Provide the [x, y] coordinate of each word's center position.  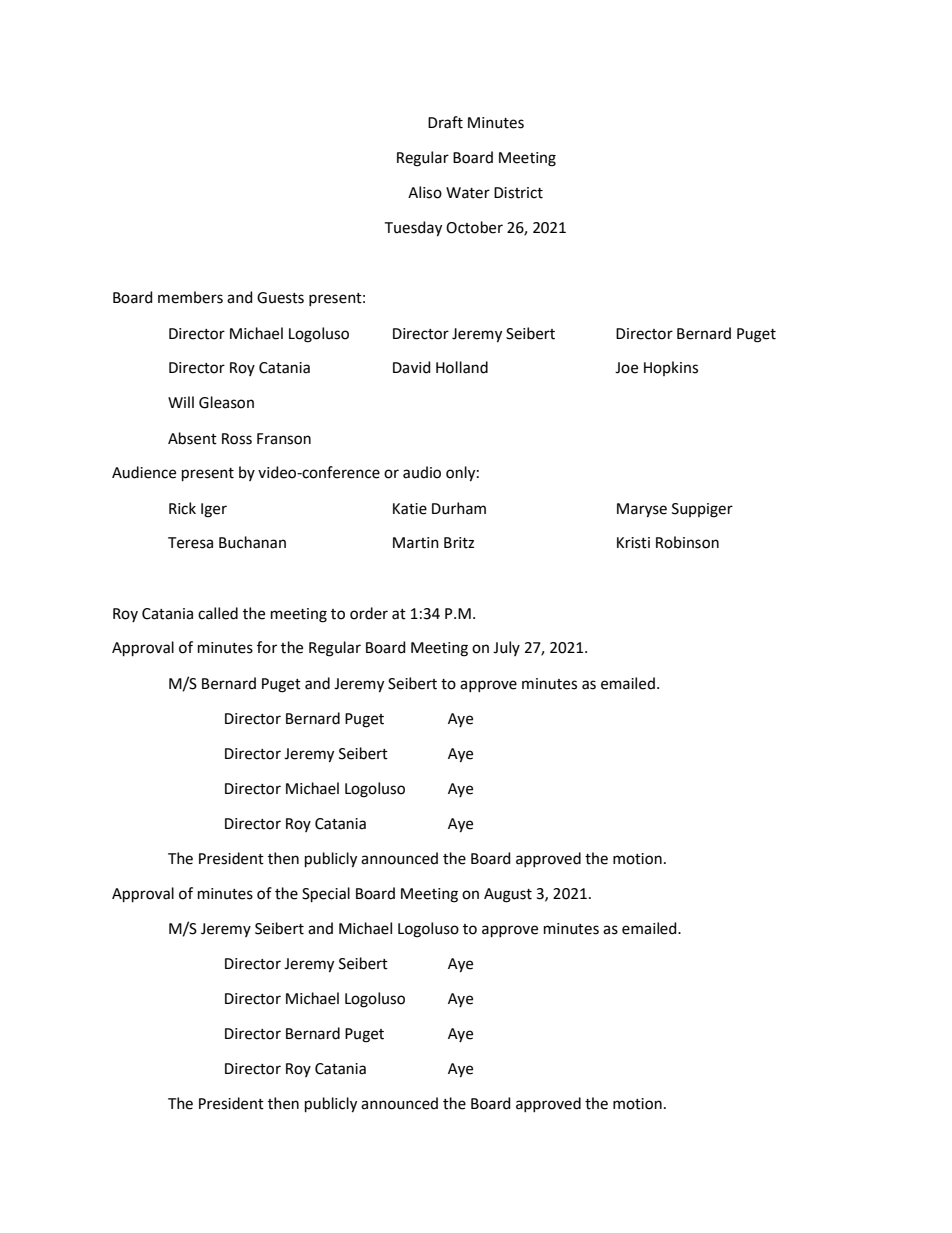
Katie [410, 509]
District [518, 193]
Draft [445, 122]
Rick [182, 508]
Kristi [633, 543]
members [190, 297]
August [508, 895]
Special [326, 894]
